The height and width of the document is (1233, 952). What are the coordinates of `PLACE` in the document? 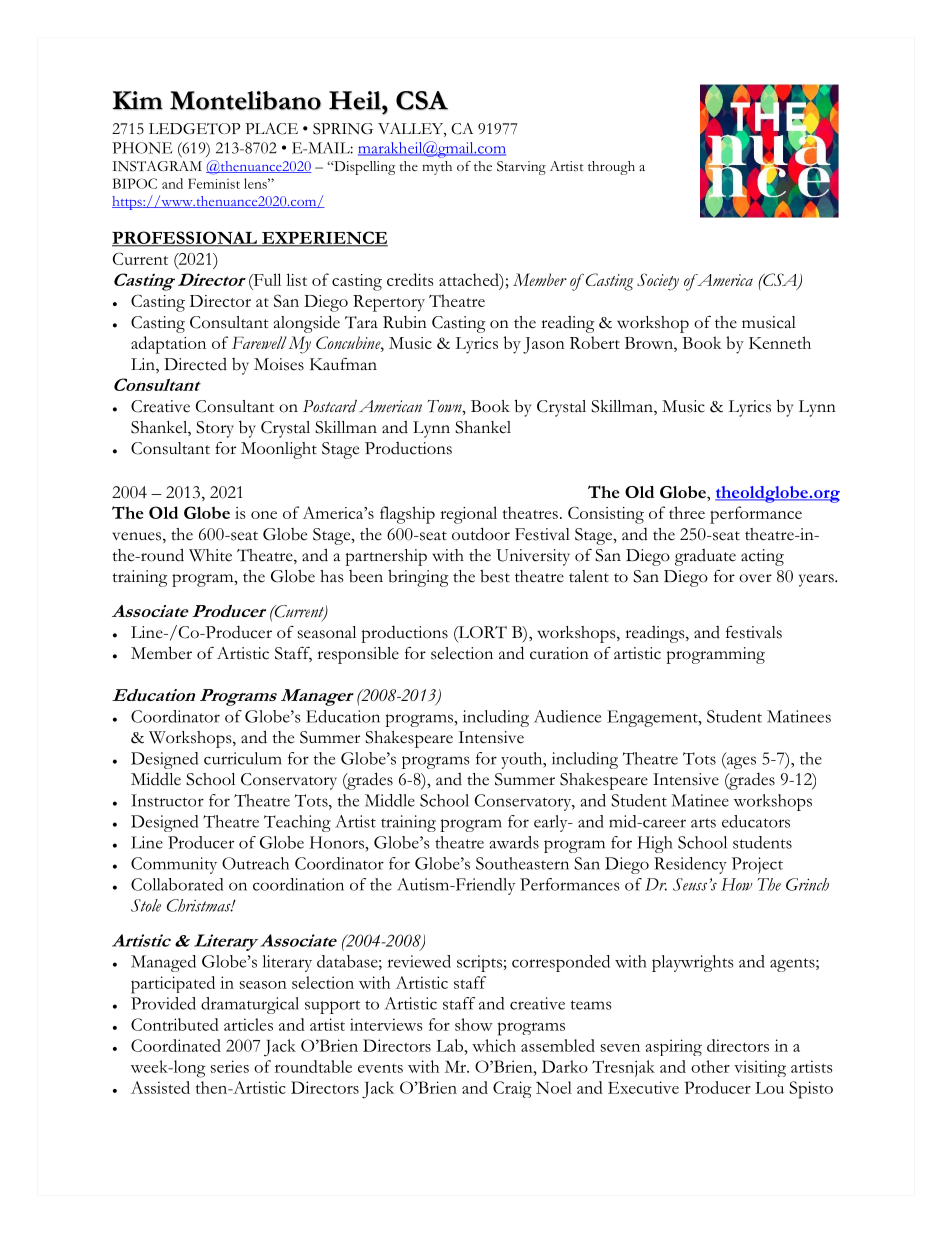 It's located at (271, 129).
